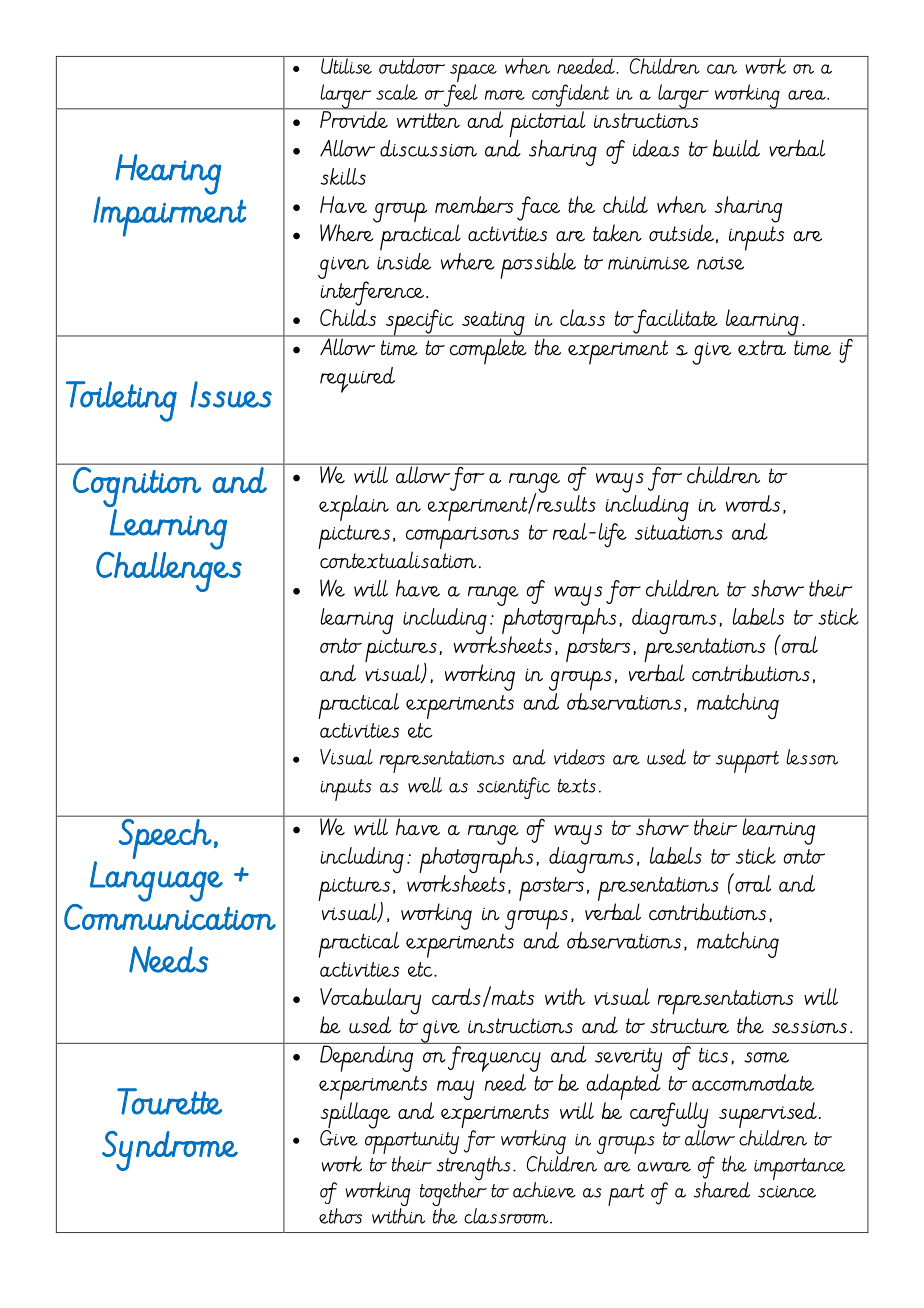  Describe the element at coordinates (689, 1026) in the image. I see `structure` at that location.
